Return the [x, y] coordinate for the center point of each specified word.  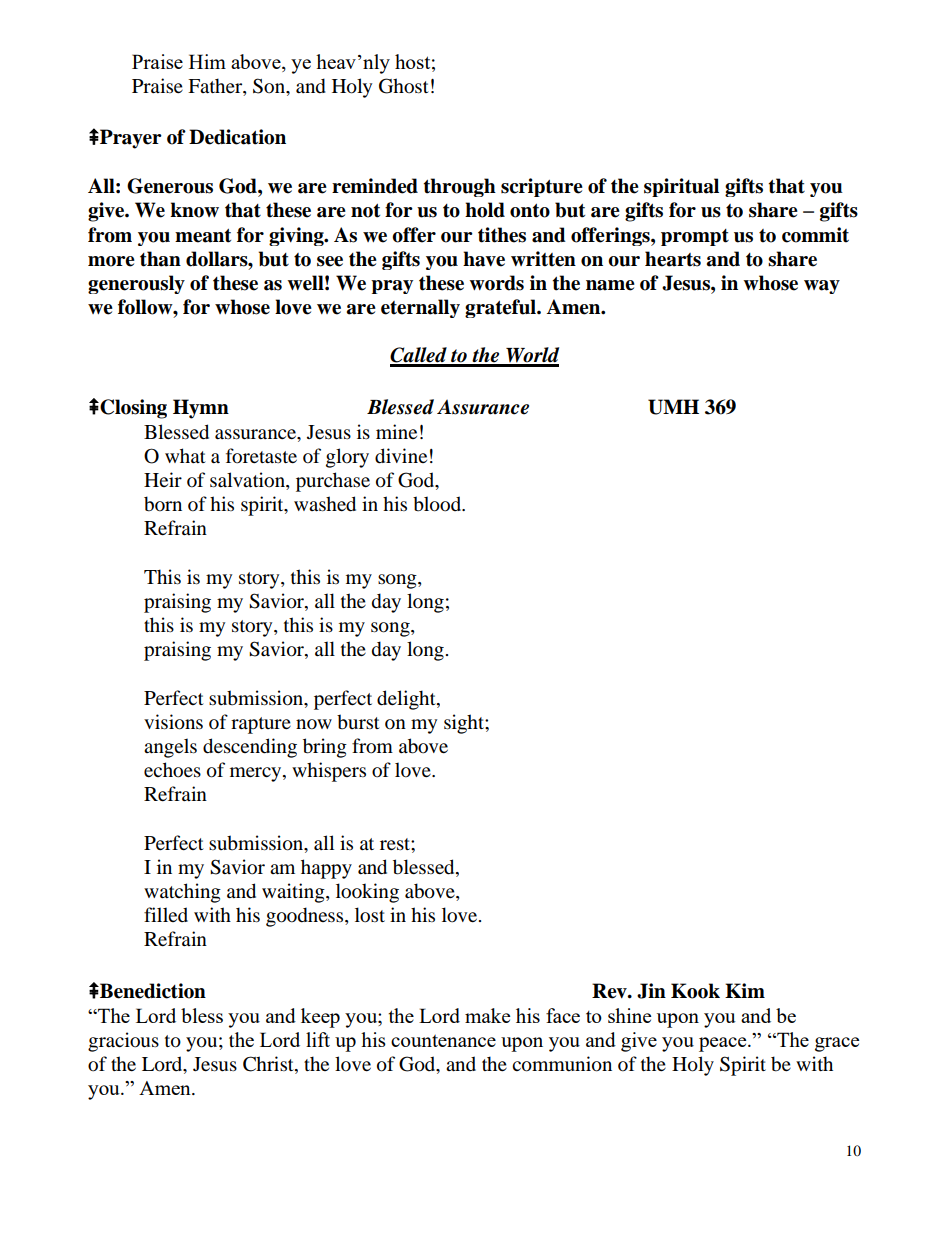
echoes [172, 770]
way [822, 287]
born [163, 504]
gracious [123, 1042]
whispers [329, 772]
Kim [745, 990]
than [160, 259]
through [459, 187]
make [487, 1015]
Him [207, 61]
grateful [501, 308]
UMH [673, 407]
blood [438, 504]
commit [815, 235]
